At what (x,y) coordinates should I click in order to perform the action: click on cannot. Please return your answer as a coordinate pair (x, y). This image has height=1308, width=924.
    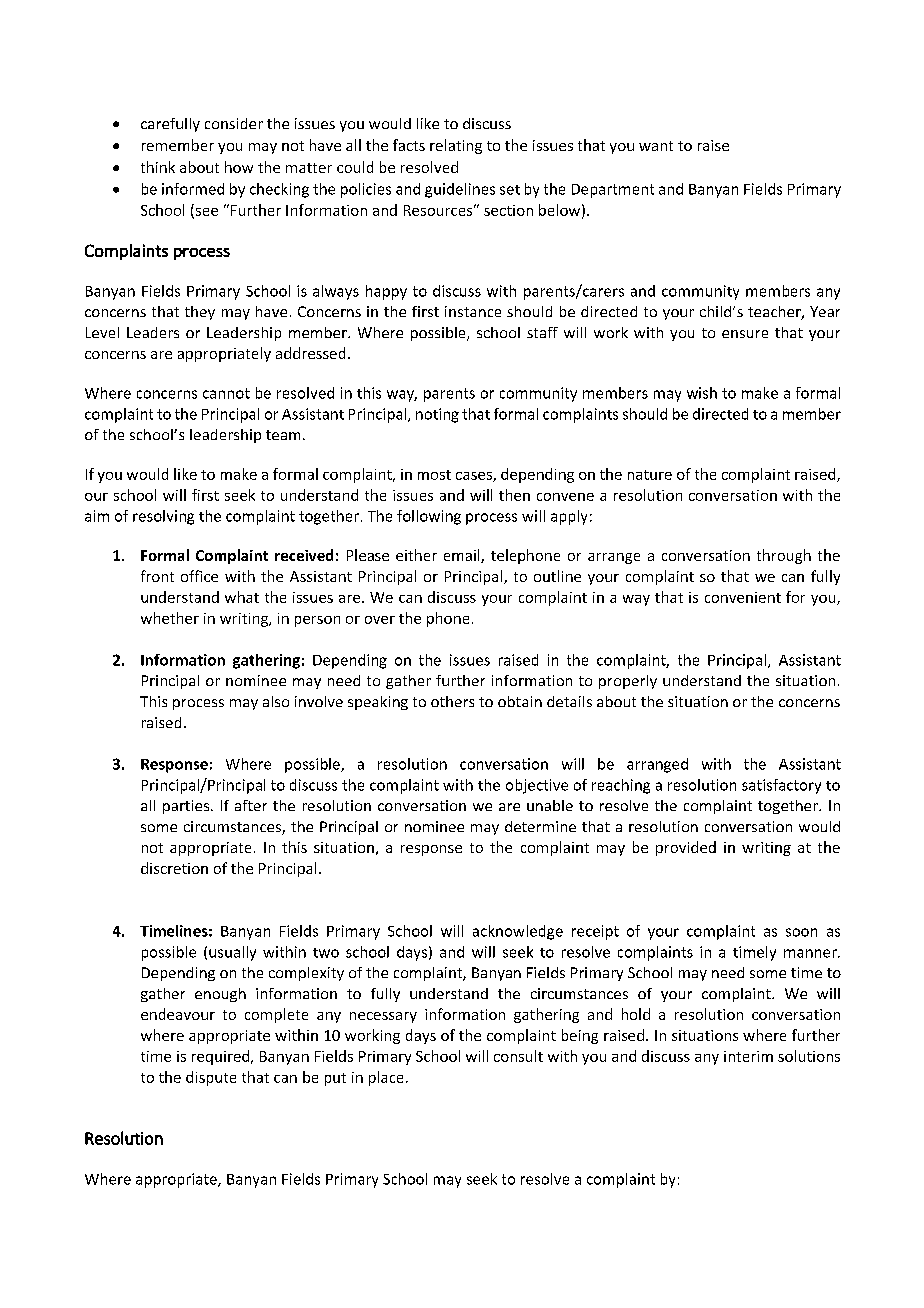
    Looking at the image, I should click on (226, 393).
